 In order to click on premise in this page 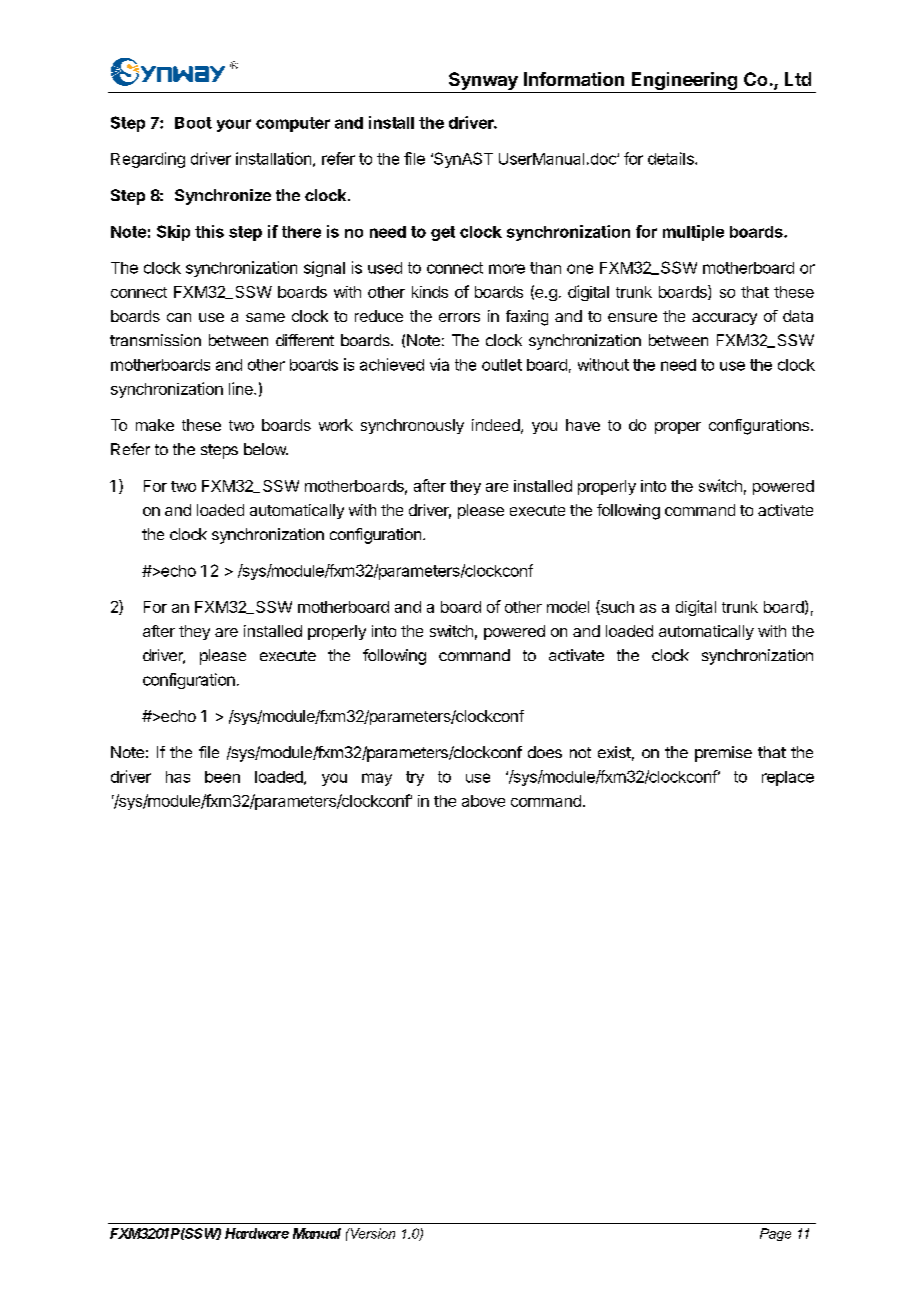, I will do `click(723, 754)`.
